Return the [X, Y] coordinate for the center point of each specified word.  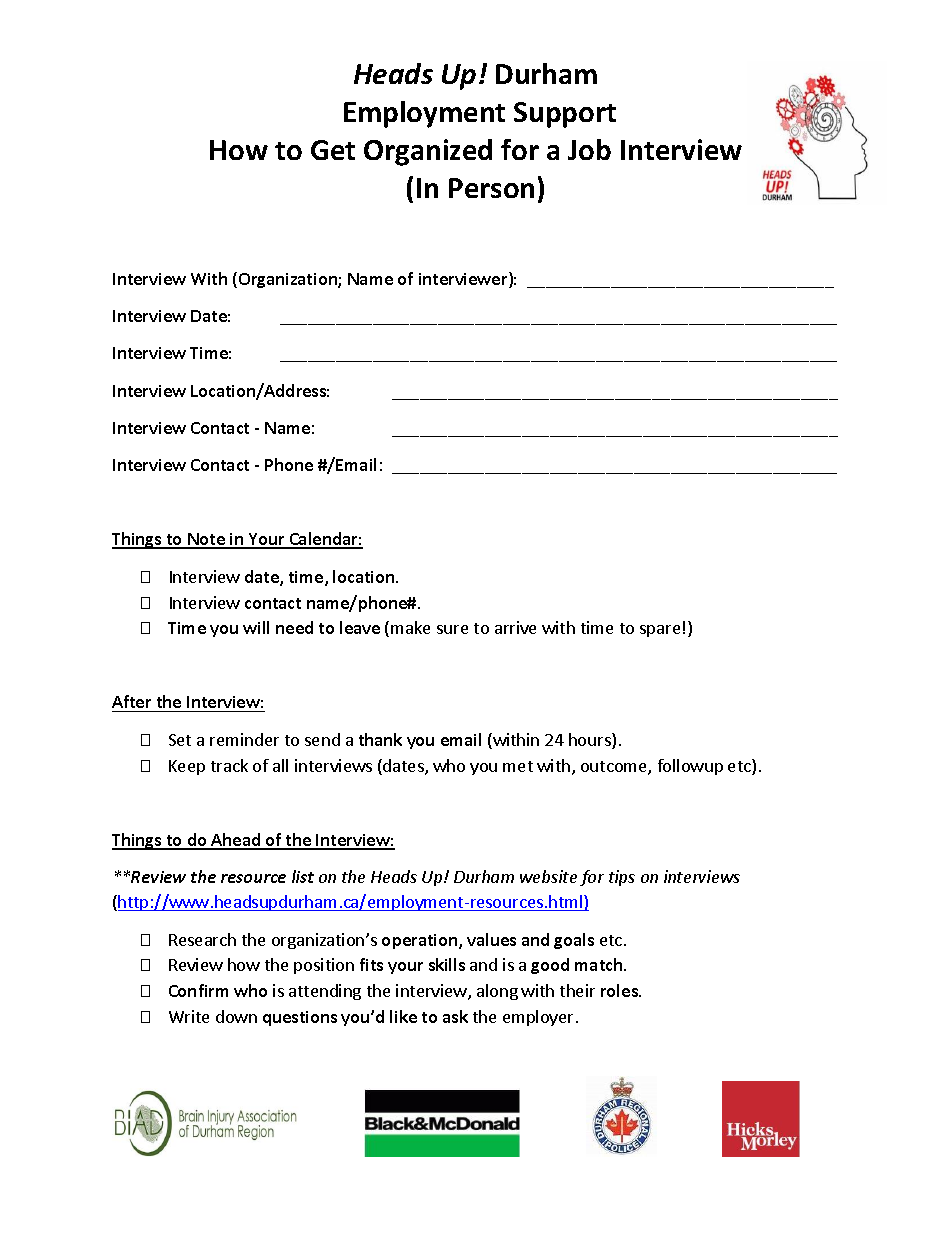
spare [660, 631]
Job [589, 149]
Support [565, 115]
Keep [187, 767]
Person [491, 188]
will [256, 627]
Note [206, 540]
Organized [428, 152]
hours [591, 741]
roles [620, 990]
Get [333, 150]
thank [380, 739]
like [403, 1016]
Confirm [198, 990]
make [410, 627]
